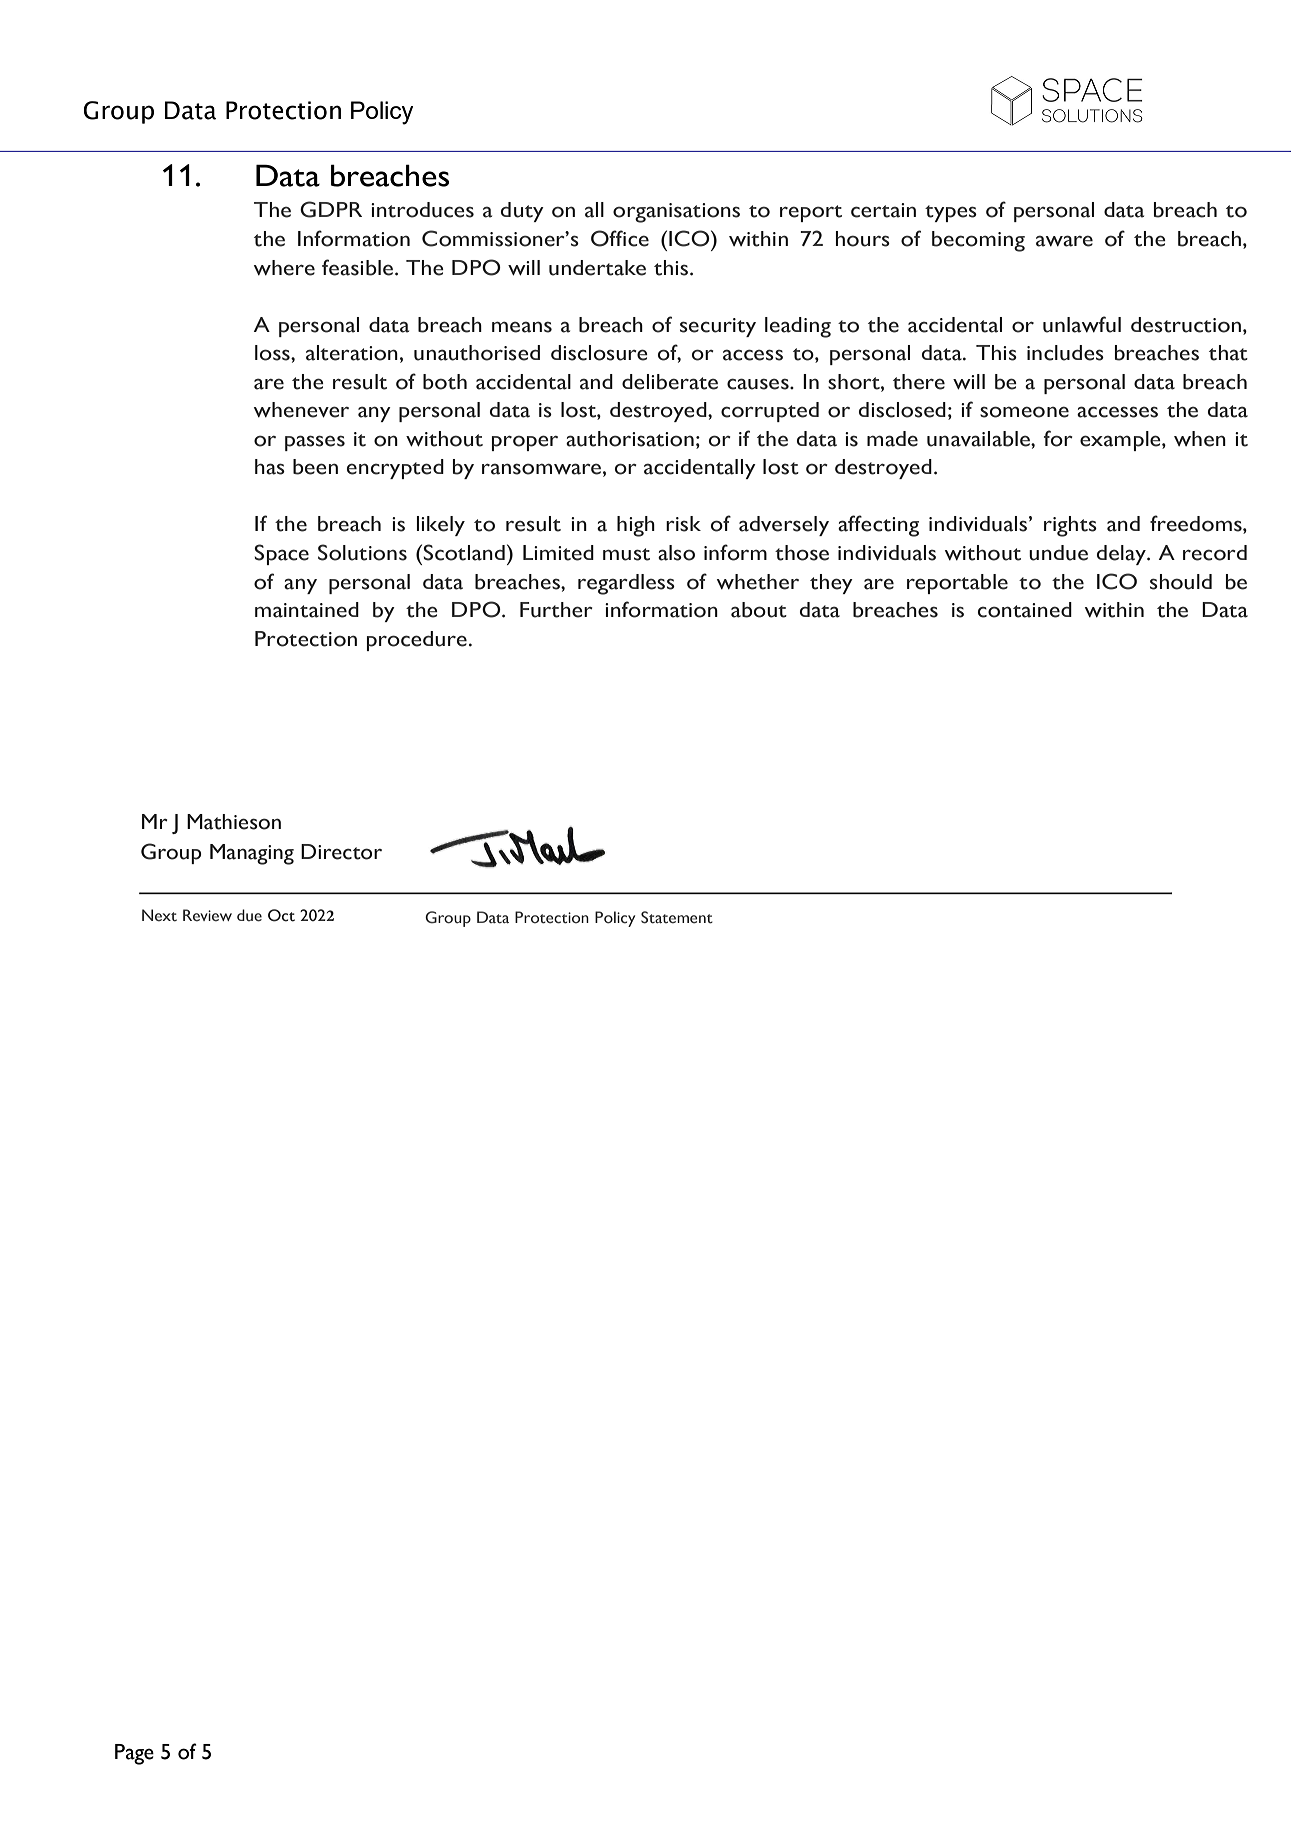 The height and width of the screenshot is (1845, 1305). Describe the element at coordinates (677, 917) in the screenshot. I see `Statement` at that location.
